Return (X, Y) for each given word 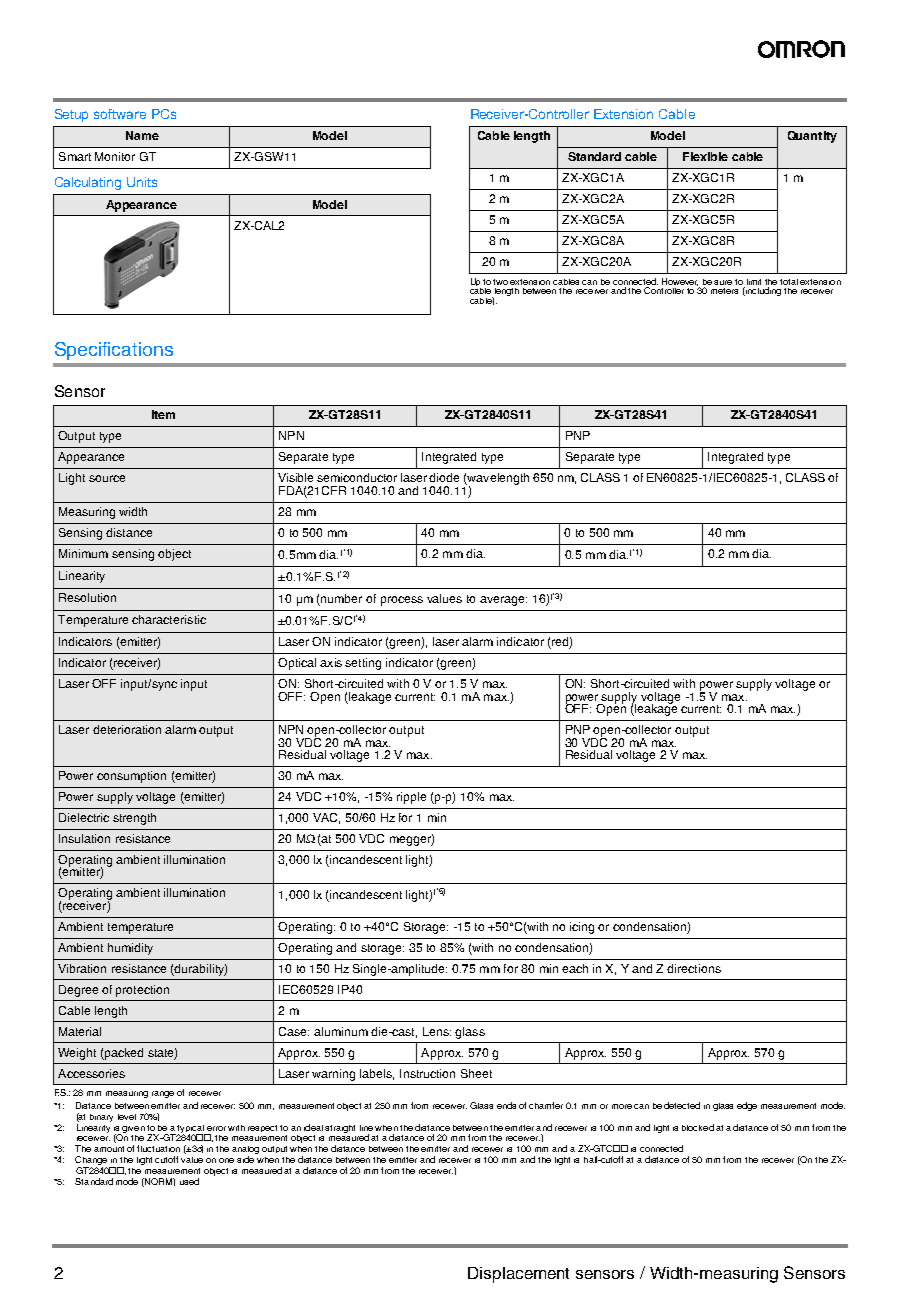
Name (142, 135)
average (503, 601)
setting (363, 664)
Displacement (518, 1275)
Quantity (812, 137)
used (189, 1181)
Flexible (705, 156)
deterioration (127, 729)
